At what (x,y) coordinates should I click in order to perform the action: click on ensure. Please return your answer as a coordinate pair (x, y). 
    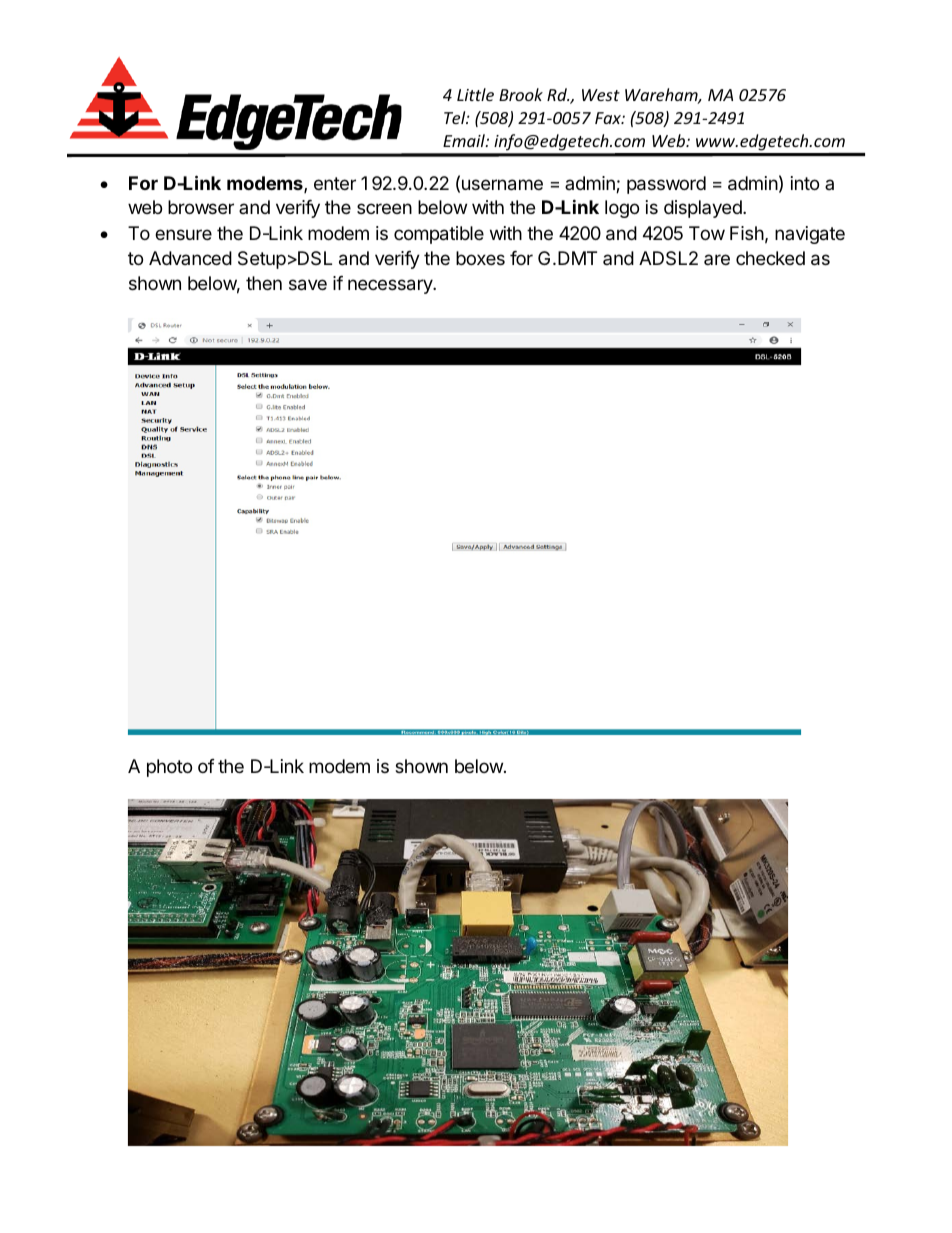
    Looking at the image, I should click on (183, 234).
